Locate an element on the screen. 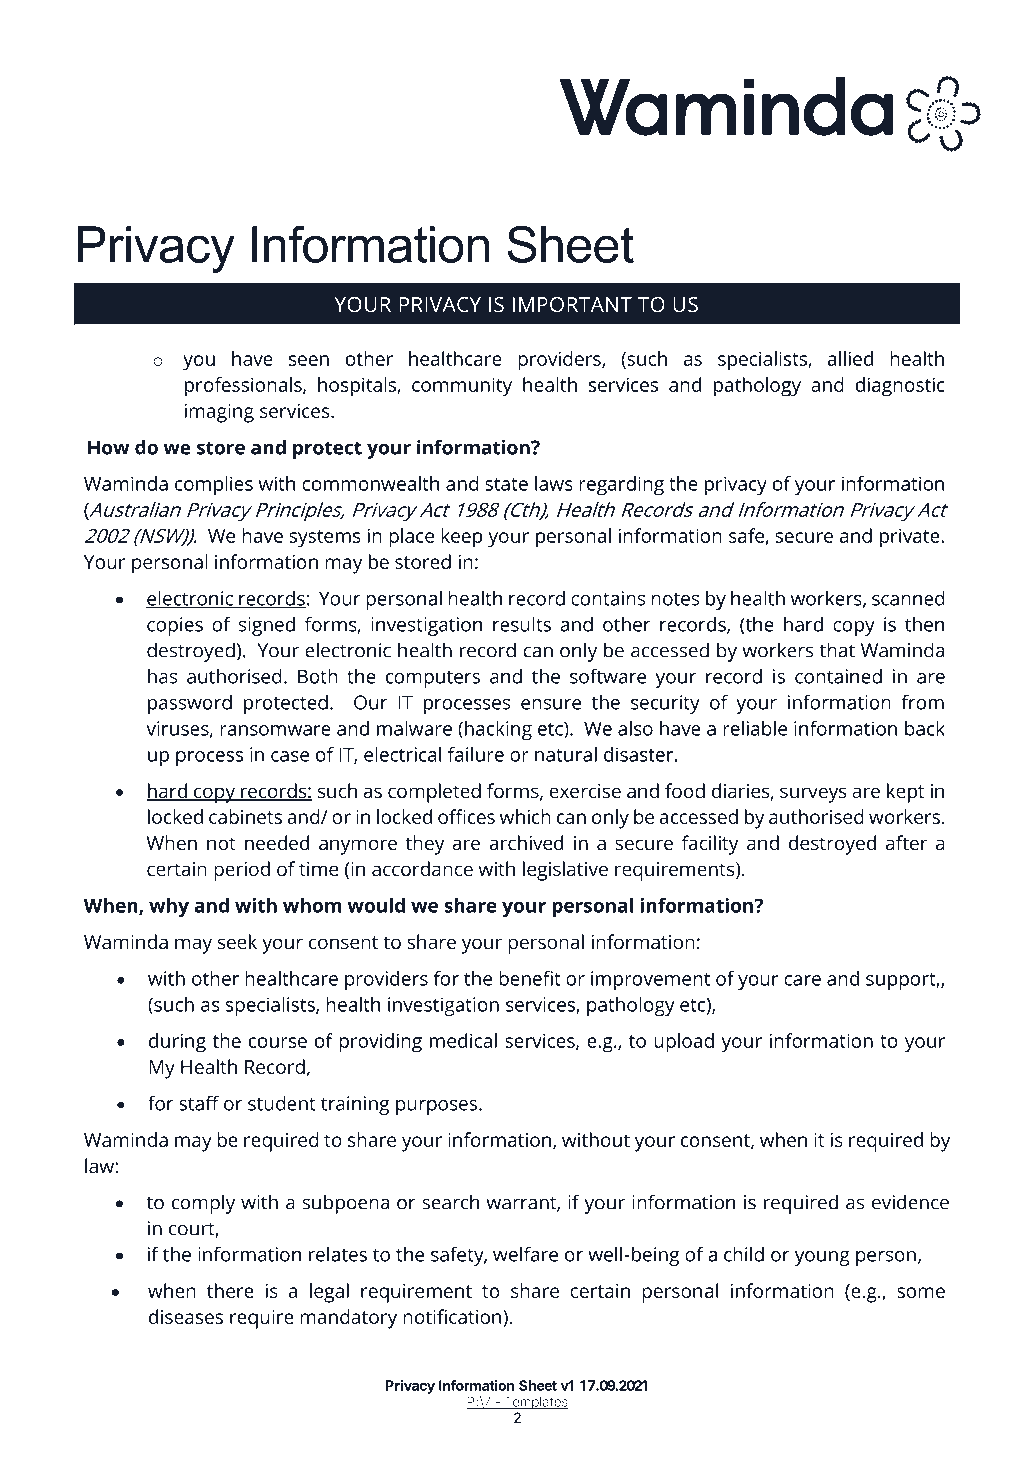 This screenshot has width=1034, height=1463. Templates is located at coordinates (534, 1403).
